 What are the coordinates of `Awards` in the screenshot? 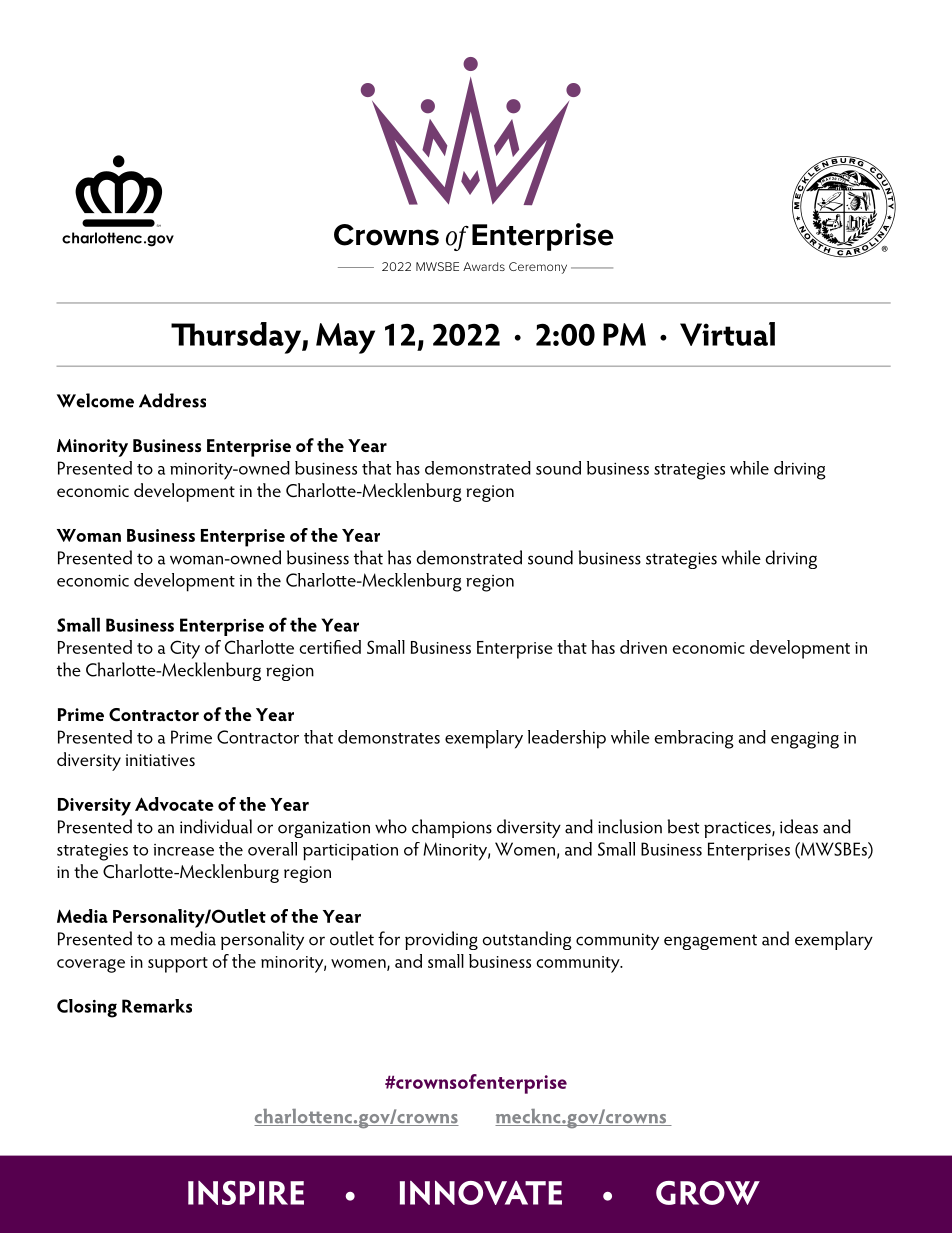 It's located at (484, 266).
